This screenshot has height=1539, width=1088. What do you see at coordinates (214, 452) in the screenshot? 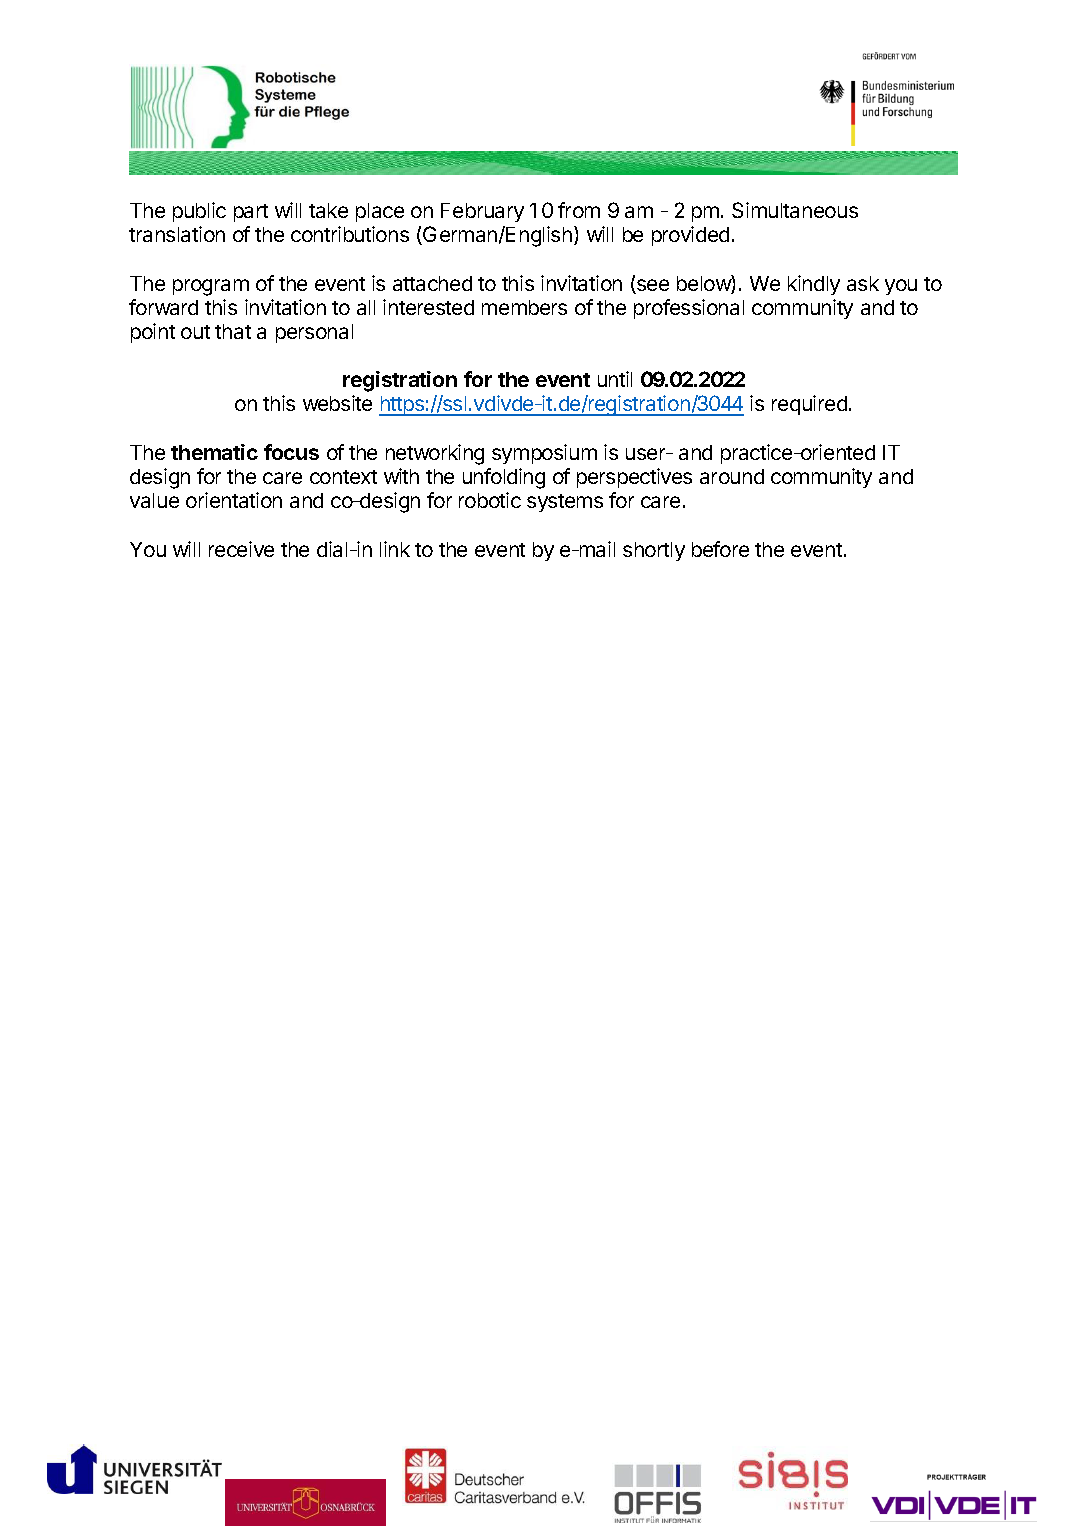
I see `thematic` at bounding box center [214, 452].
